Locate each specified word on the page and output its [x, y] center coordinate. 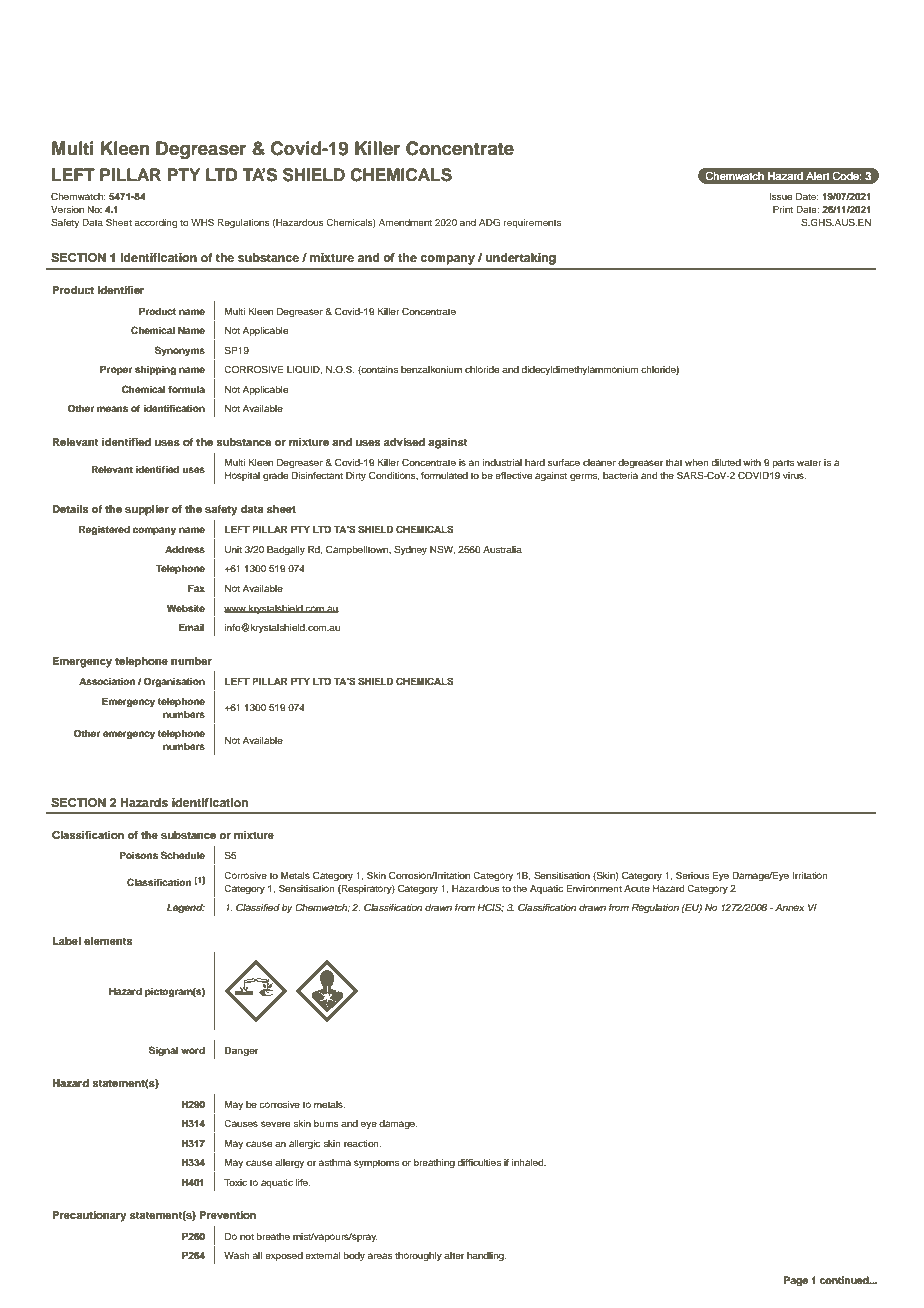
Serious [692, 875]
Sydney [410, 550]
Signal [163, 1051]
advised [404, 442]
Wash [237, 1255]
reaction [362, 1143]
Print [783, 209]
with [752, 462]
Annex [789, 907]
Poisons [139, 855]
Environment [594, 888]
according [155, 223]
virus [794, 475]
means [112, 409]
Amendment [405, 222]
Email [192, 627]
